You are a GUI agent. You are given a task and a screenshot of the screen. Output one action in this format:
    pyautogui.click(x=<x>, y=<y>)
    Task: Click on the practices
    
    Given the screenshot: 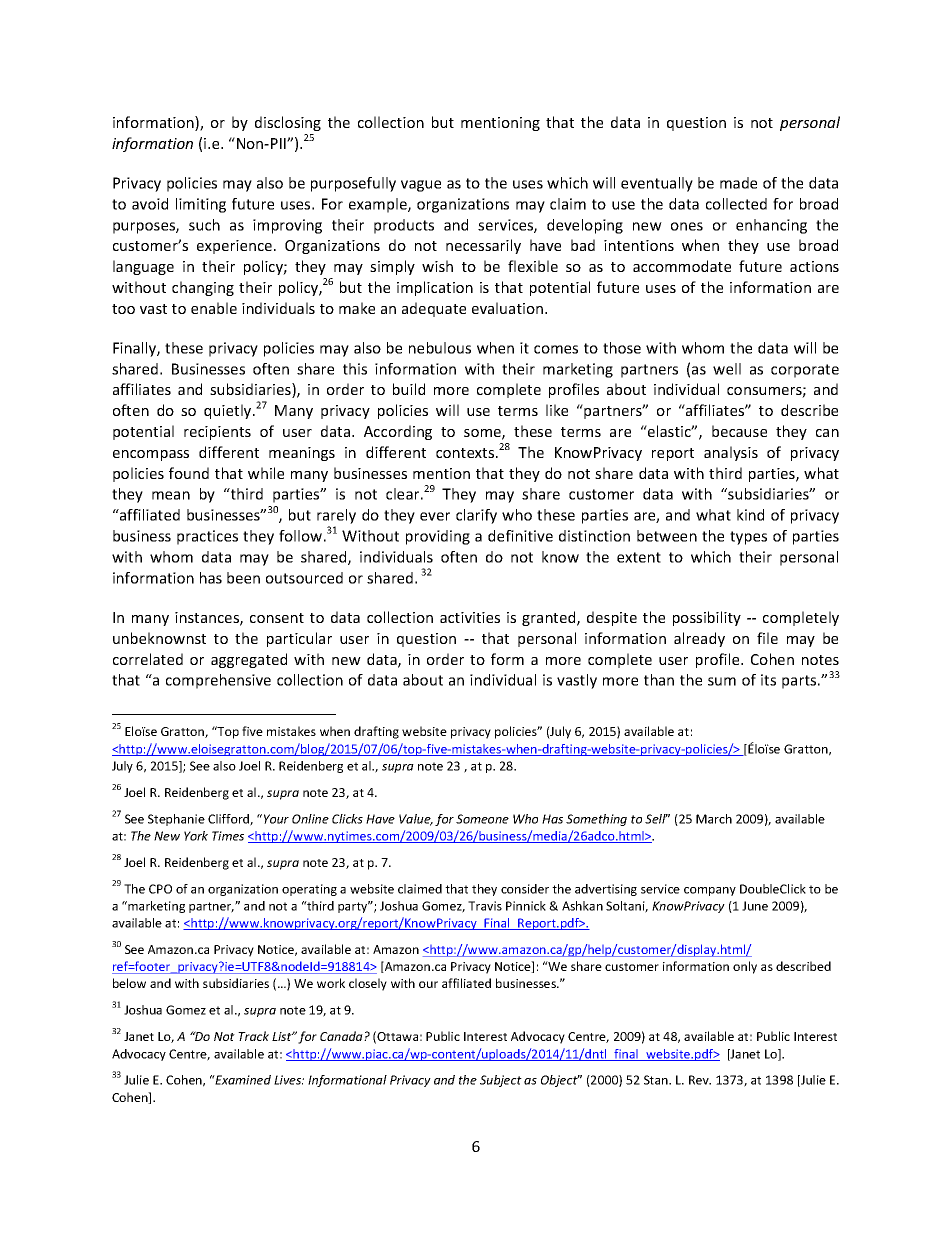 What is the action you would take?
    pyautogui.click(x=207, y=537)
